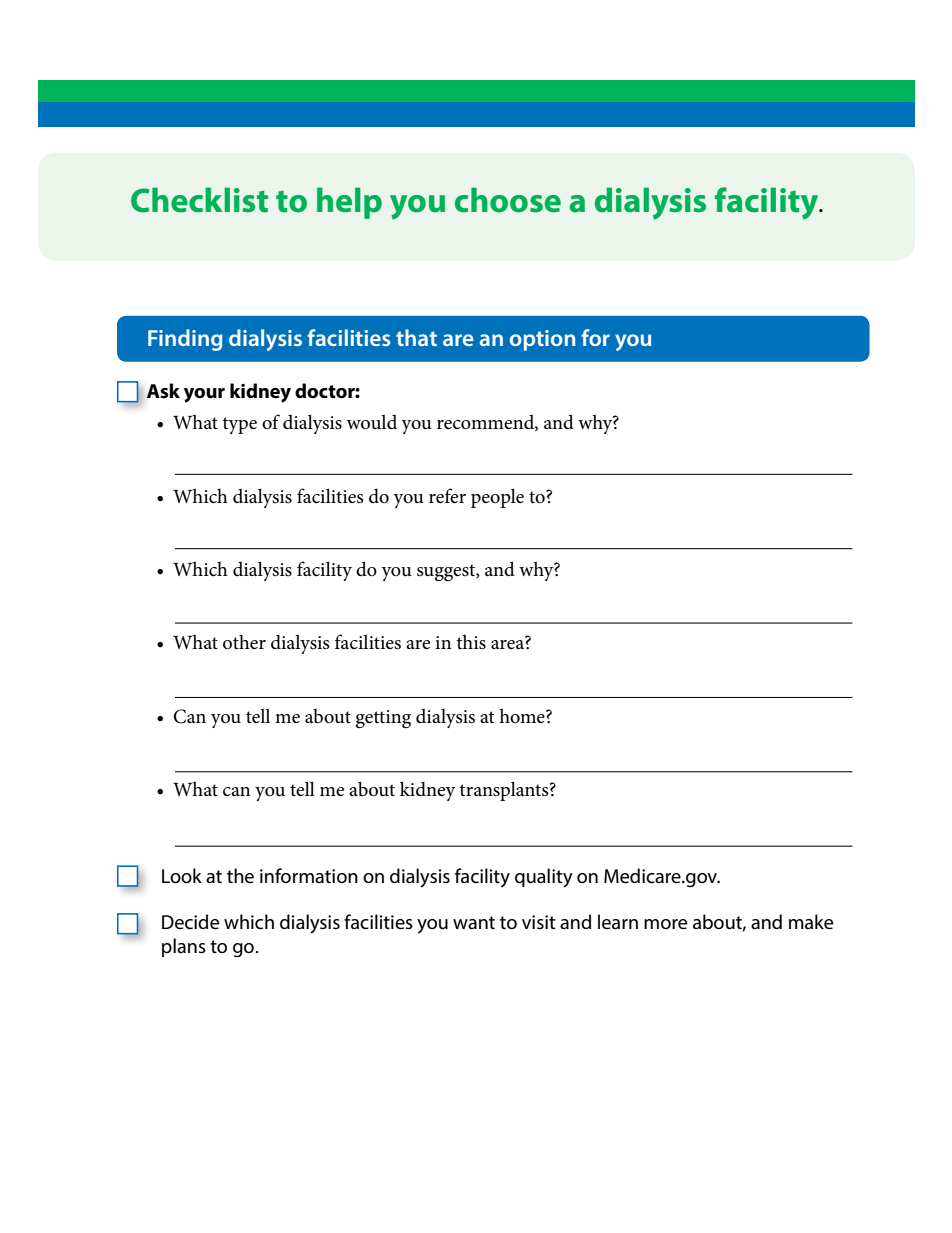 This screenshot has width=952, height=1233. Describe the element at coordinates (383, 719) in the screenshot. I see `getting` at that location.
